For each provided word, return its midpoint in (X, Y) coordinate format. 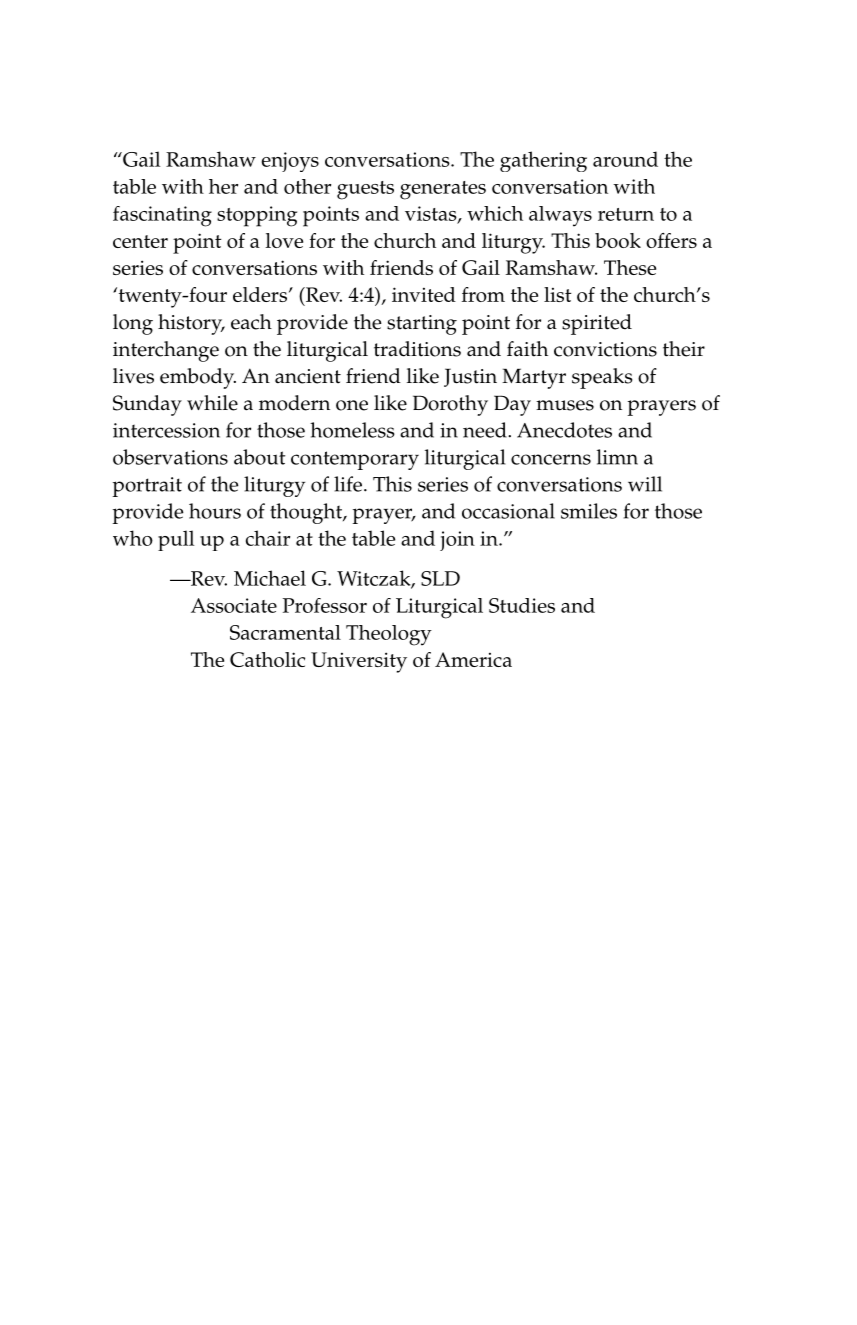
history (191, 324)
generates (443, 190)
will (645, 484)
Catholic (267, 659)
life (349, 484)
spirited (597, 324)
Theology (389, 635)
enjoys (290, 162)
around (625, 159)
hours (215, 511)
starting (422, 325)
